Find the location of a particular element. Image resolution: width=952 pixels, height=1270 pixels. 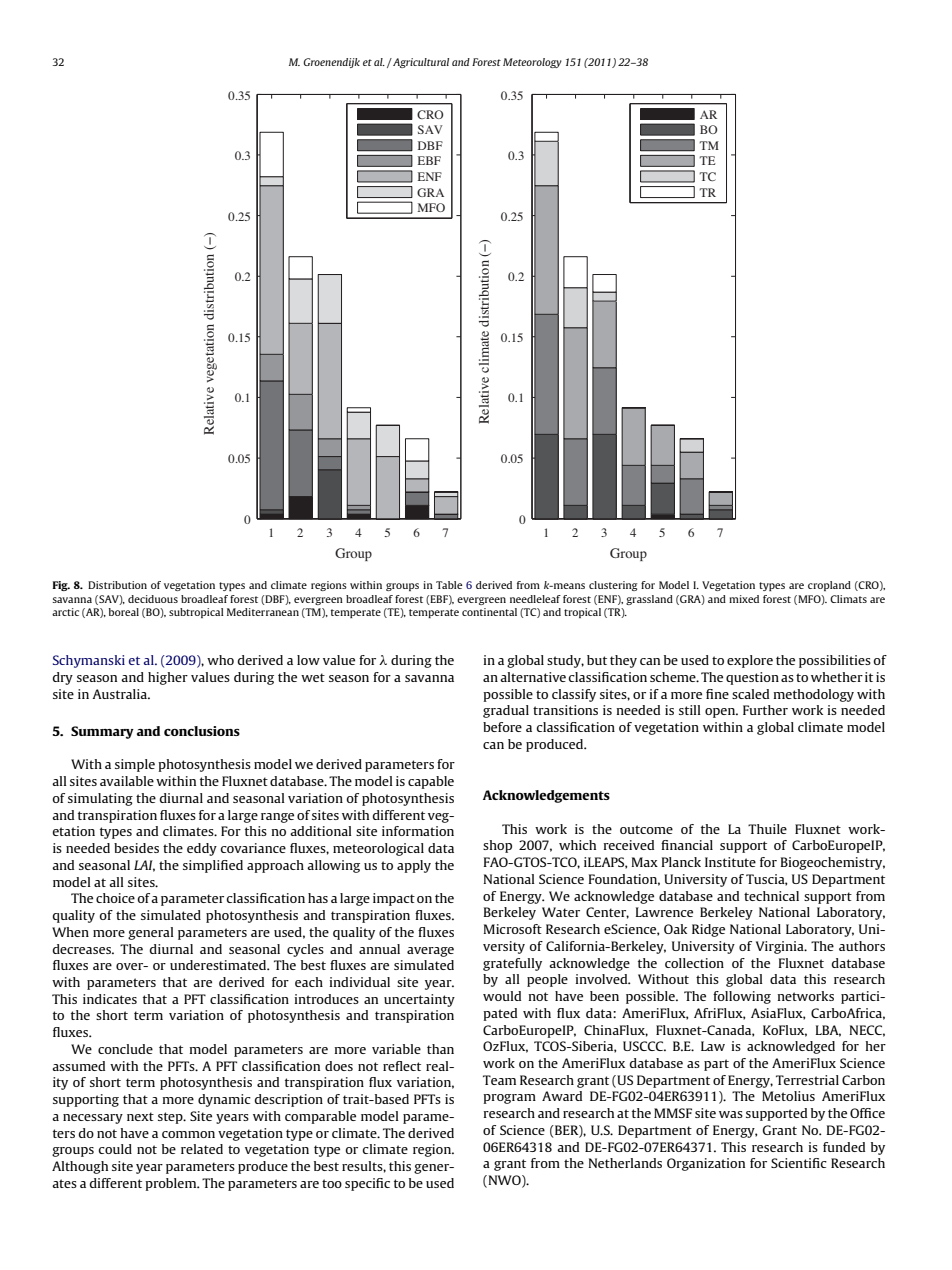

common is located at coordinates (188, 1134).
